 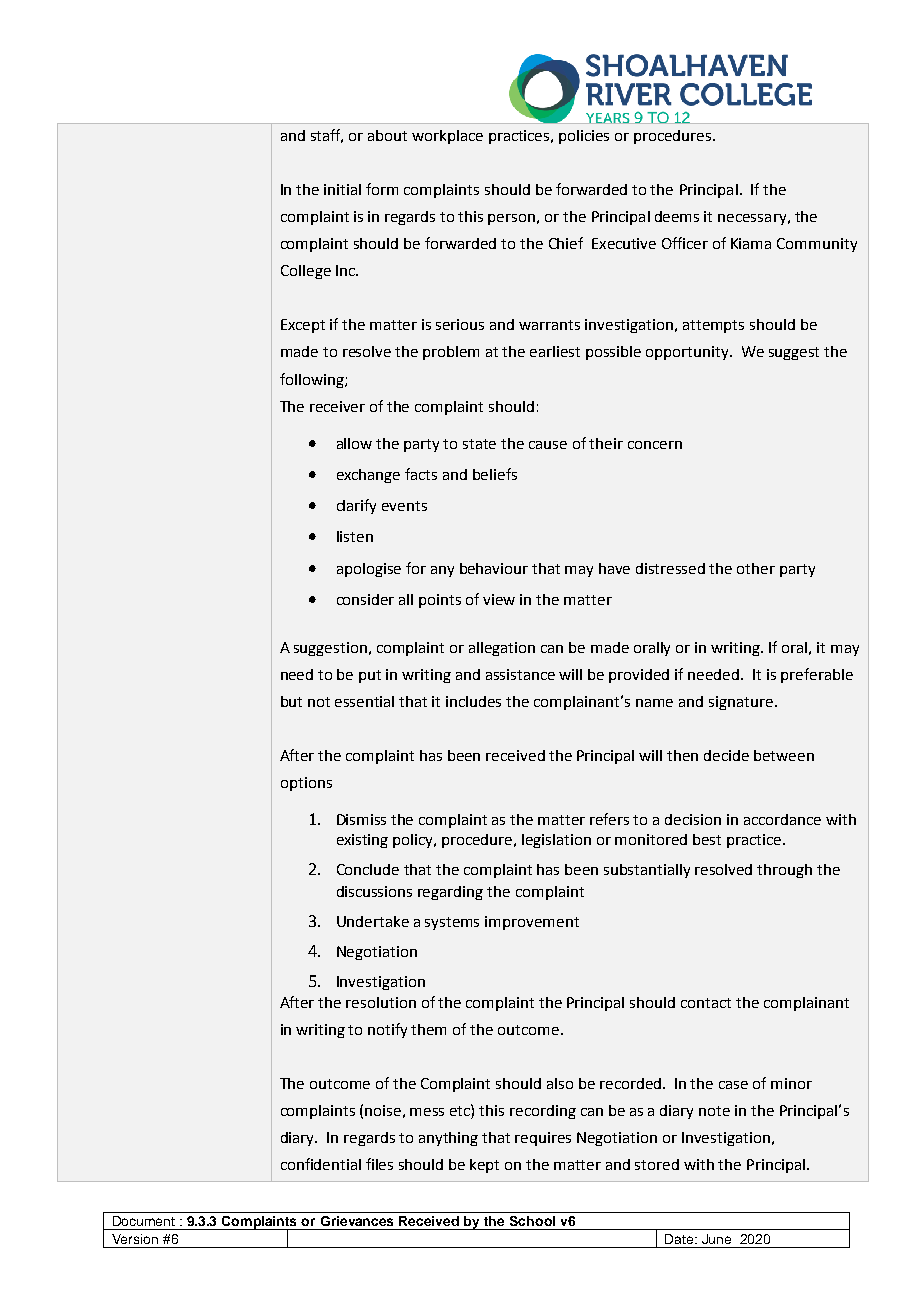 What do you see at coordinates (379, 1164) in the screenshot?
I see `files` at bounding box center [379, 1164].
